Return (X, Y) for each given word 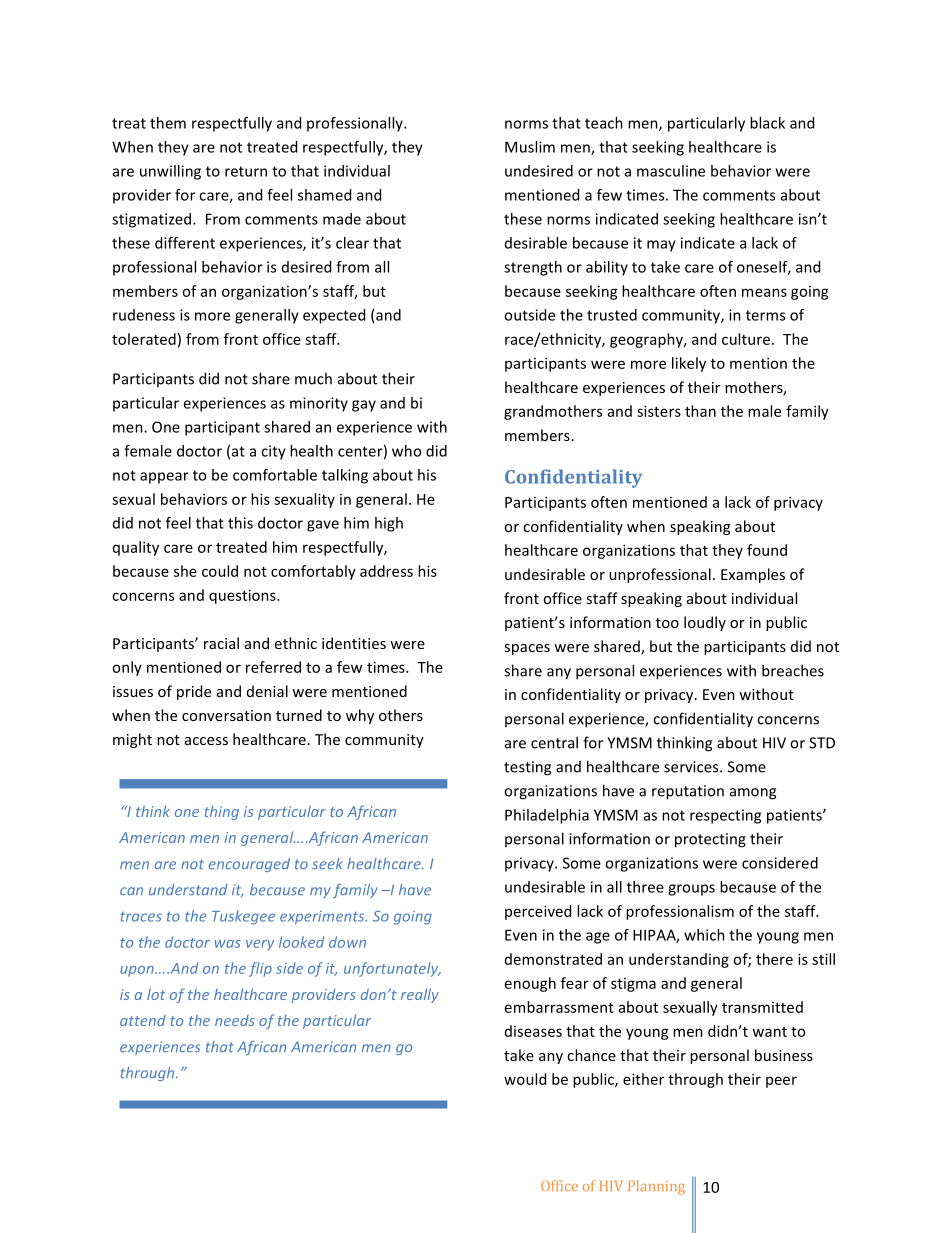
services (692, 767)
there (774, 959)
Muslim (530, 147)
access (206, 741)
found (767, 550)
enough (530, 984)
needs (235, 1020)
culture (746, 339)
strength (533, 268)
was (228, 944)
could (220, 571)
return (246, 171)
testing (527, 768)
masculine (671, 171)
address (386, 571)
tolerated (144, 339)
